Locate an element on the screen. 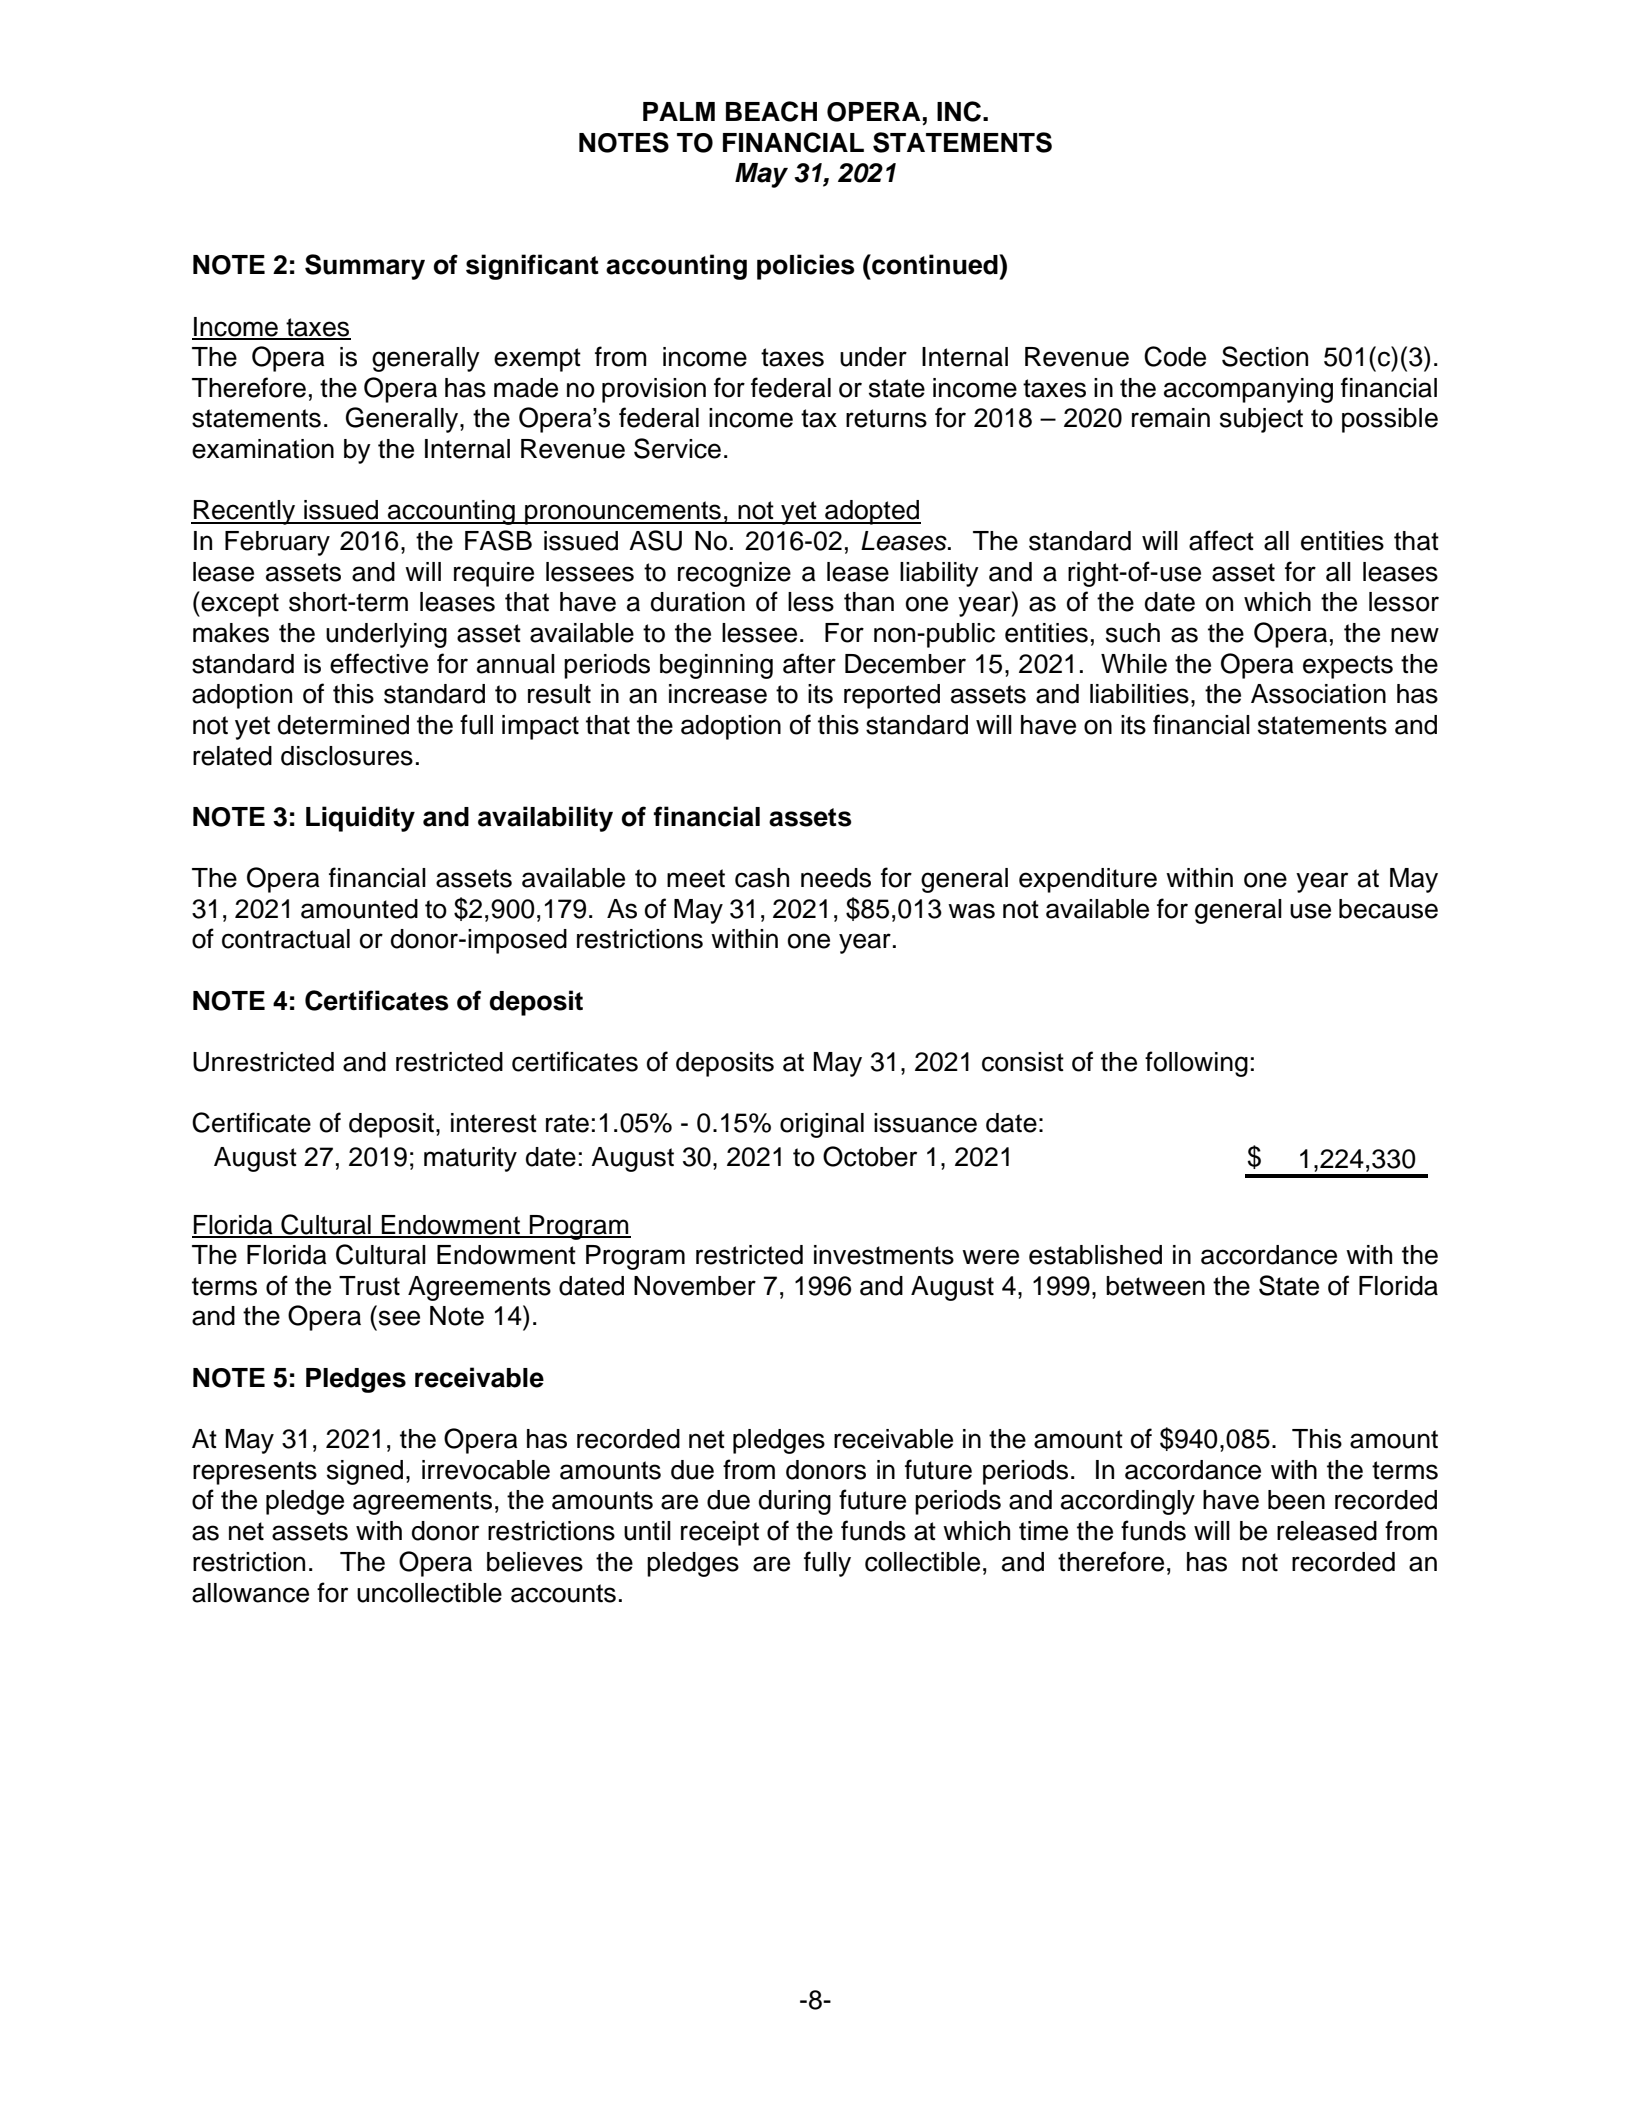 Image resolution: width=1631 pixels, height=2111 pixels. signed is located at coordinates (365, 1472).
